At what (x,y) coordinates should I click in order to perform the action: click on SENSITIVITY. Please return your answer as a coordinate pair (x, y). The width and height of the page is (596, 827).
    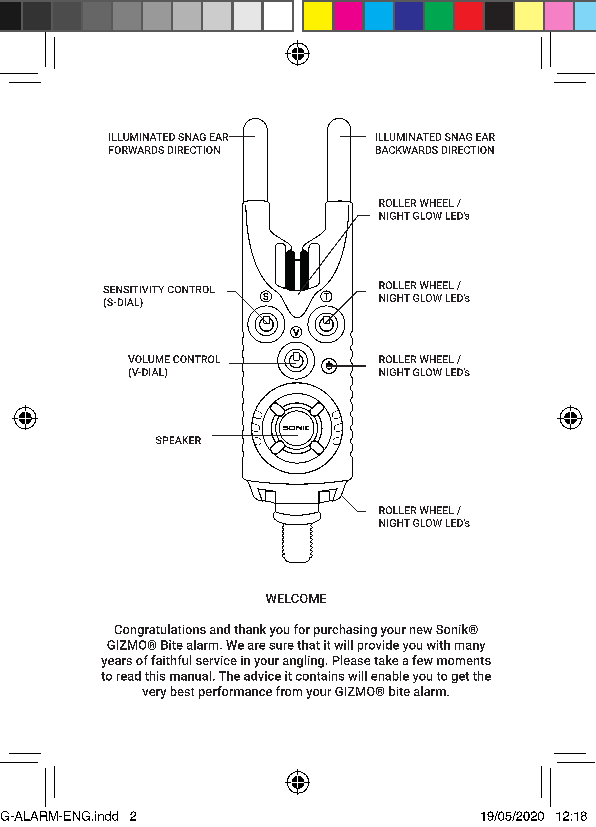
    Looking at the image, I should click on (133, 289).
